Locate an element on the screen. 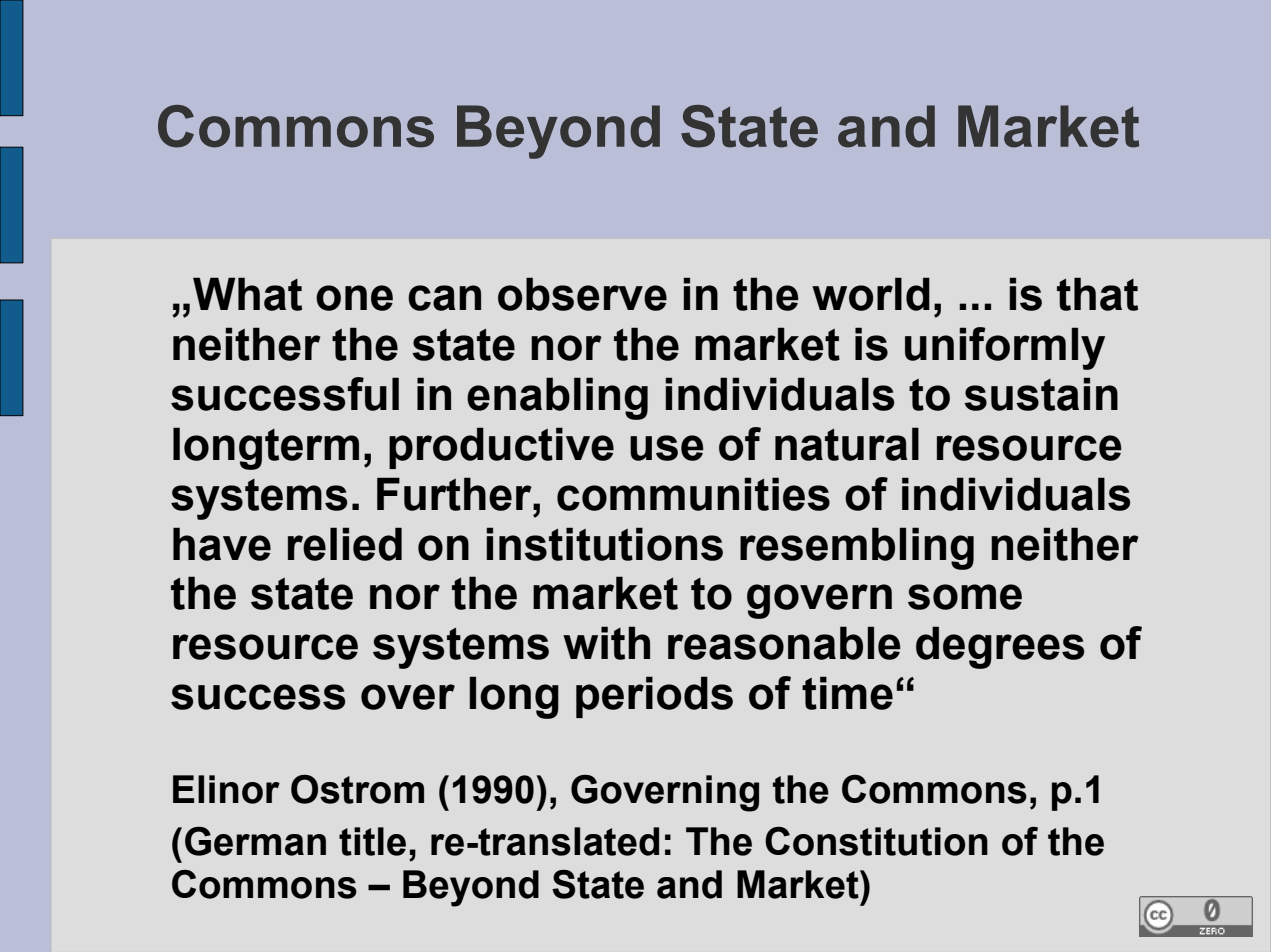  one is located at coordinates (354, 298).
